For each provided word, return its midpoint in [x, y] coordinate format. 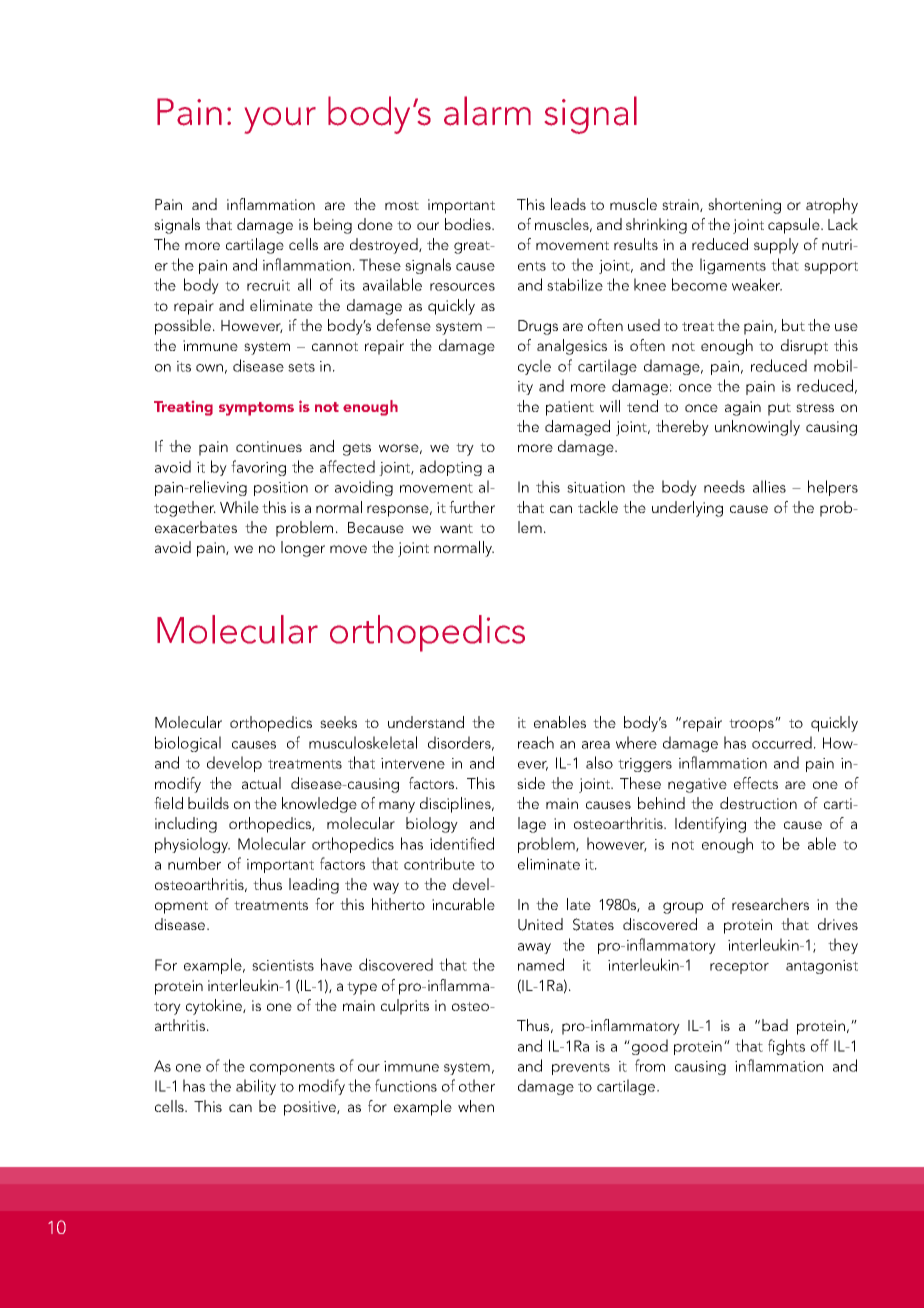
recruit [268, 285]
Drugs [538, 327]
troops [752, 725]
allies [769, 486]
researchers [770, 904]
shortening [744, 206]
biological [188, 744]
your [280, 120]
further [472, 507]
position [281, 489]
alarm [487, 111]
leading [314, 886]
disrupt [804, 347]
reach [536, 742]
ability [256, 1087]
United [540, 924]
